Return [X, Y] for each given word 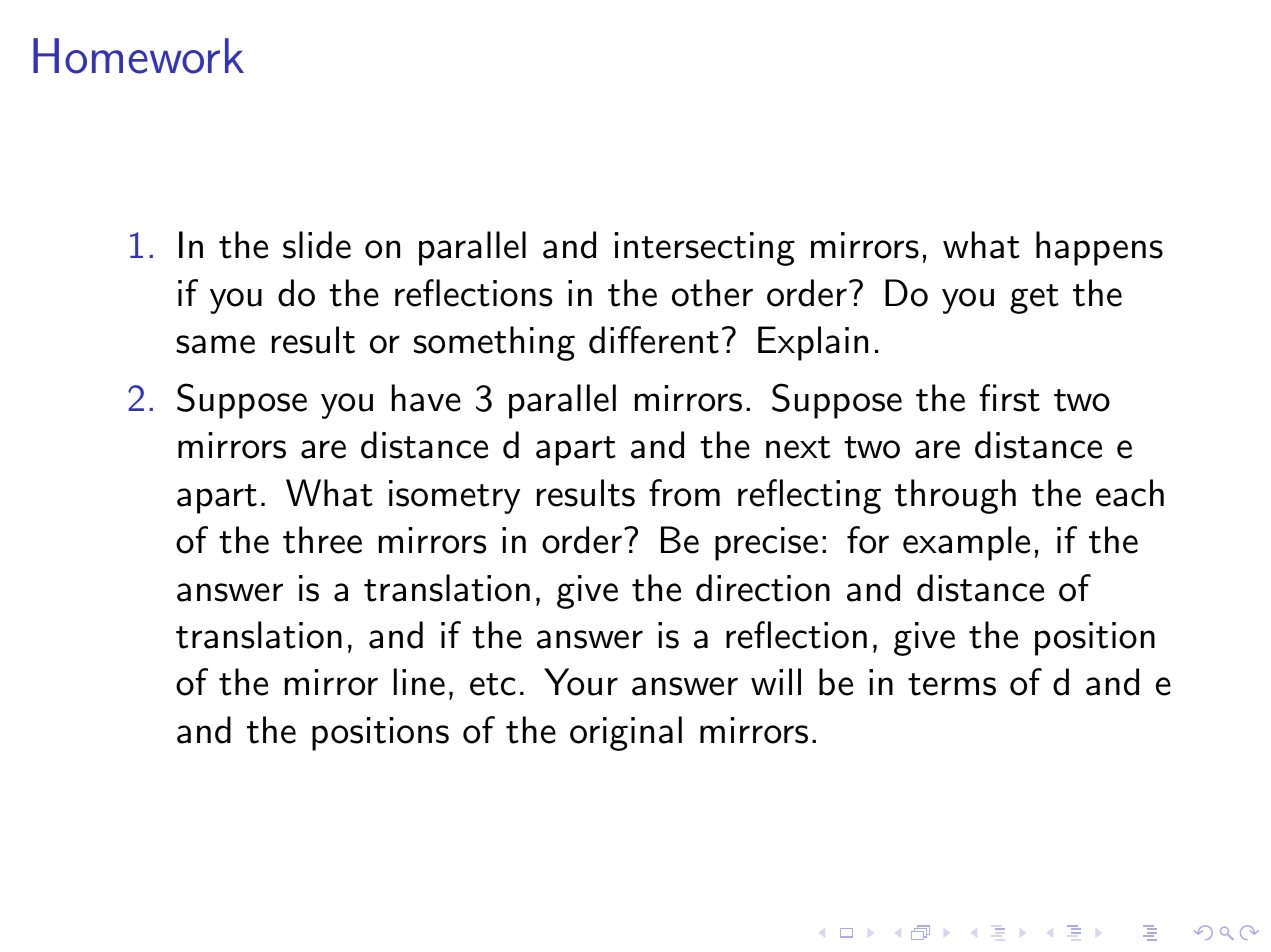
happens [1099, 248]
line [419, 682]
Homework [138, 56]
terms [952, 684]
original [626, 733]
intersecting [705, 249]
